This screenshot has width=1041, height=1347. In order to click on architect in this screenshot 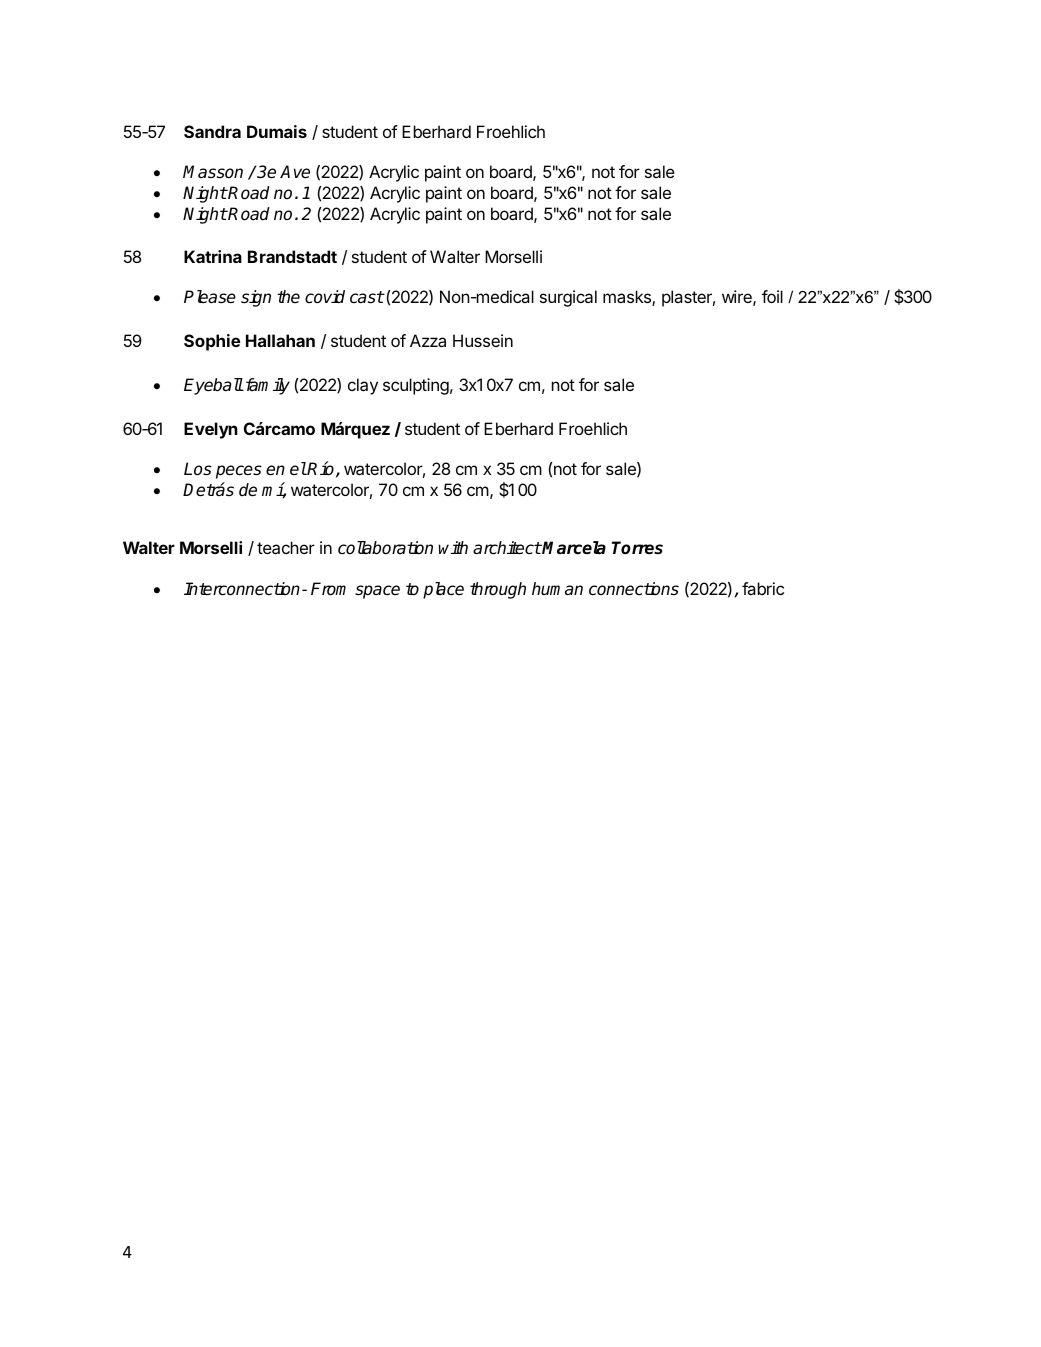, I will do `click(507, 548)`.
